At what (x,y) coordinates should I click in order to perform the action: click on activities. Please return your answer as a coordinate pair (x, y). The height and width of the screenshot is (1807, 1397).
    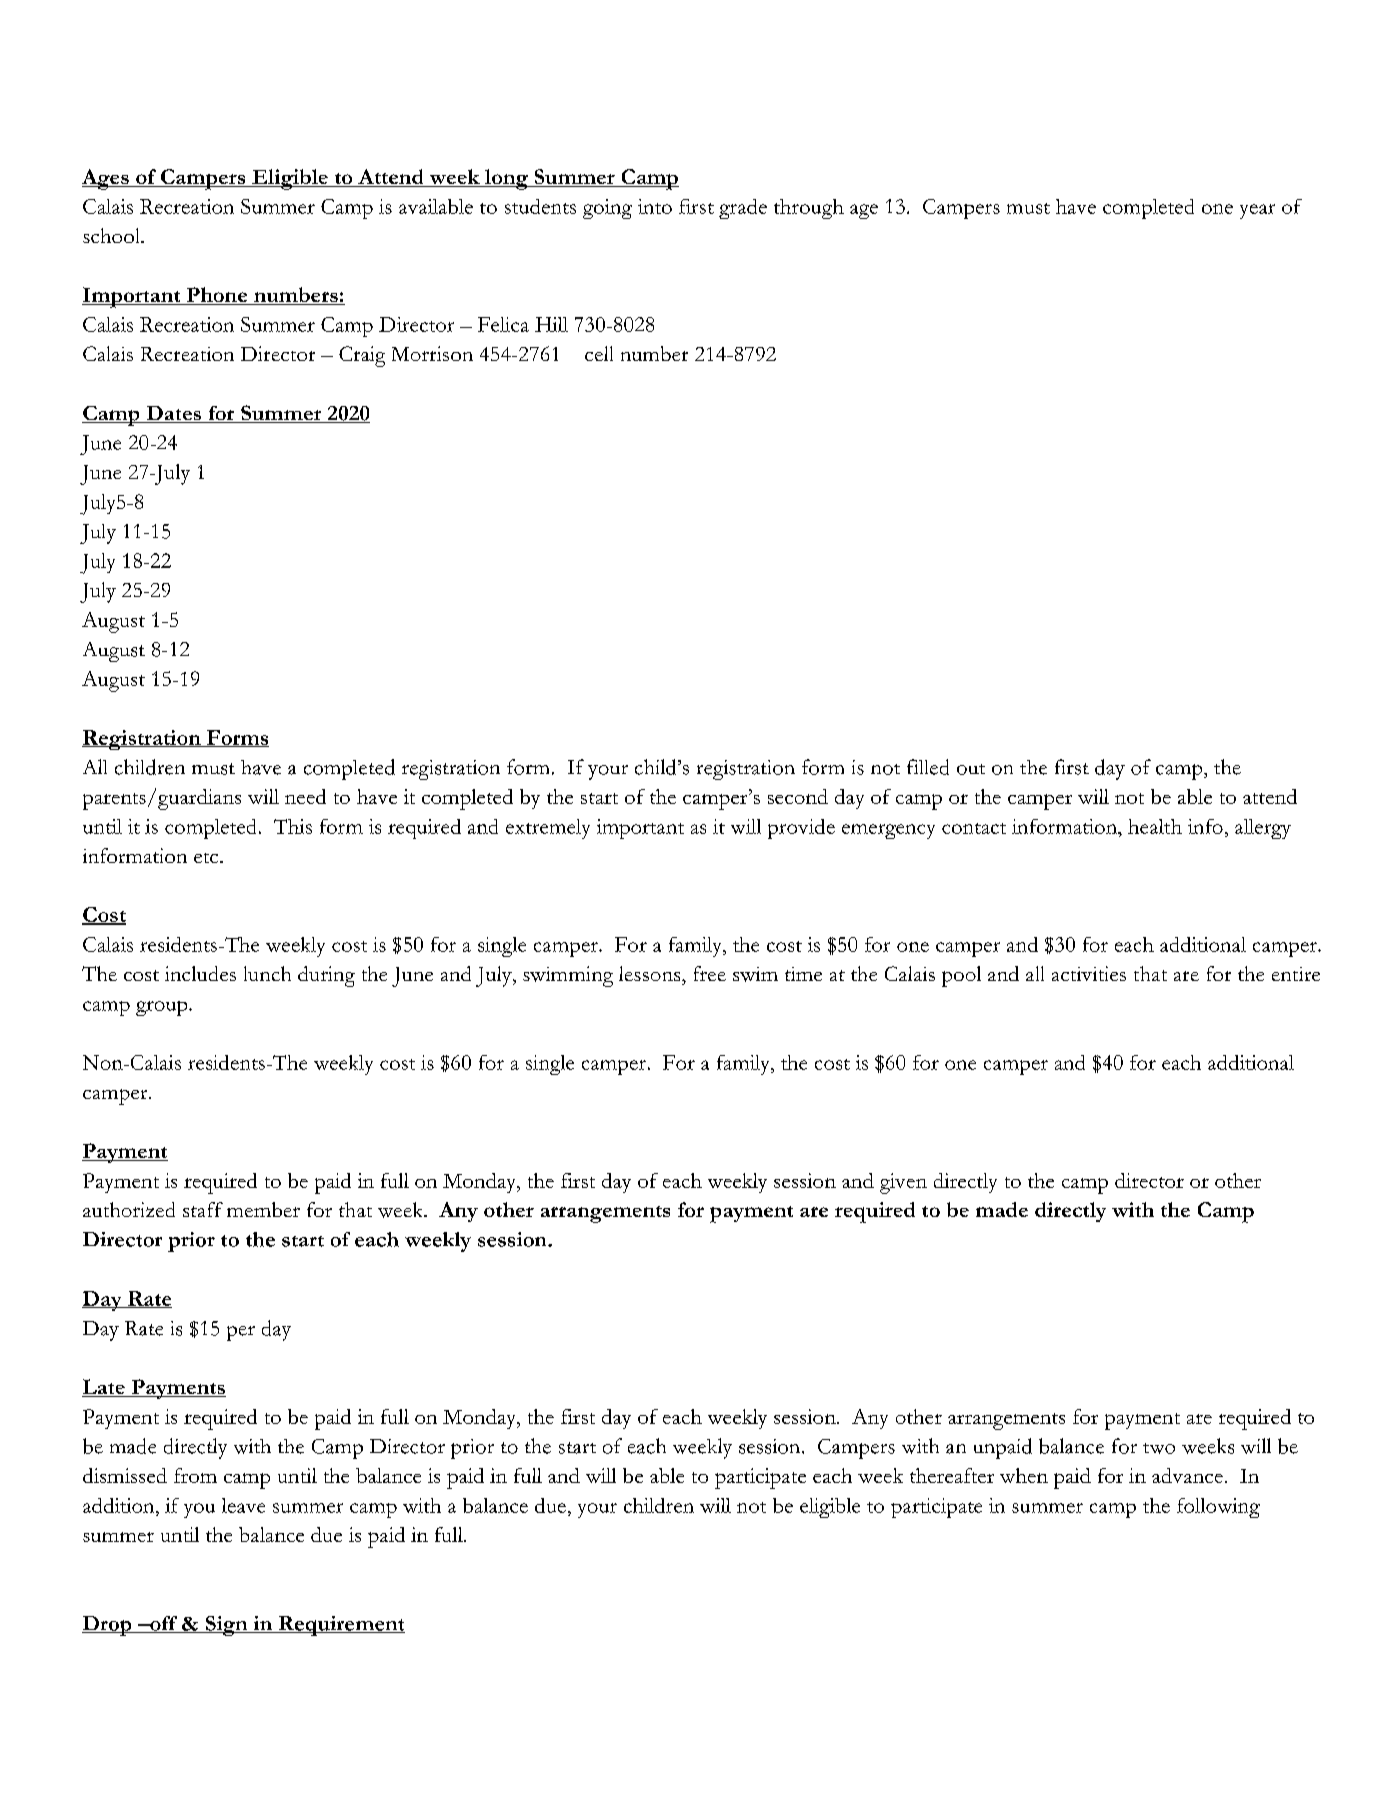
    Looking at the image, I should click on (1089, 973).
